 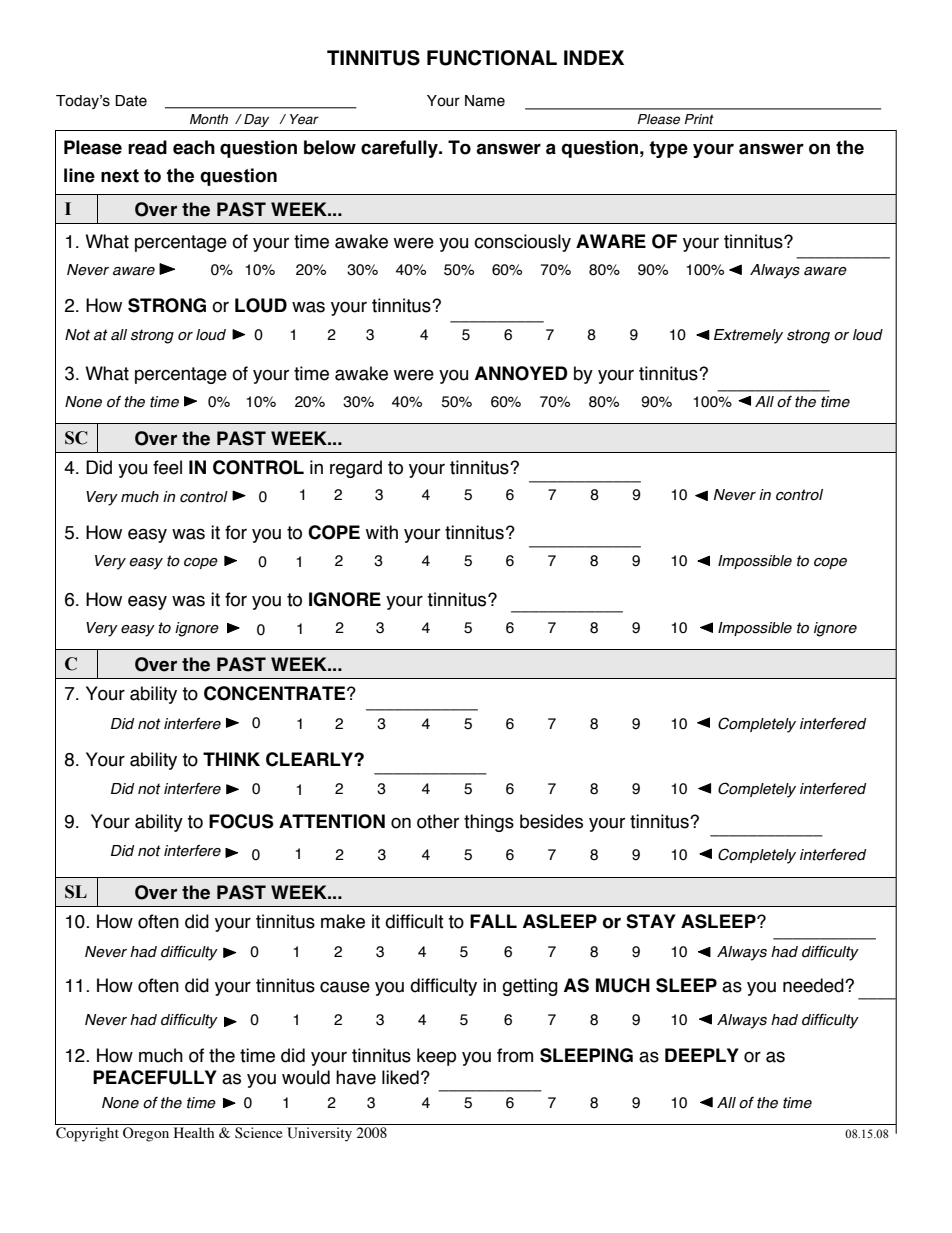 I want to click on Date, so click(x=131, y=101).
